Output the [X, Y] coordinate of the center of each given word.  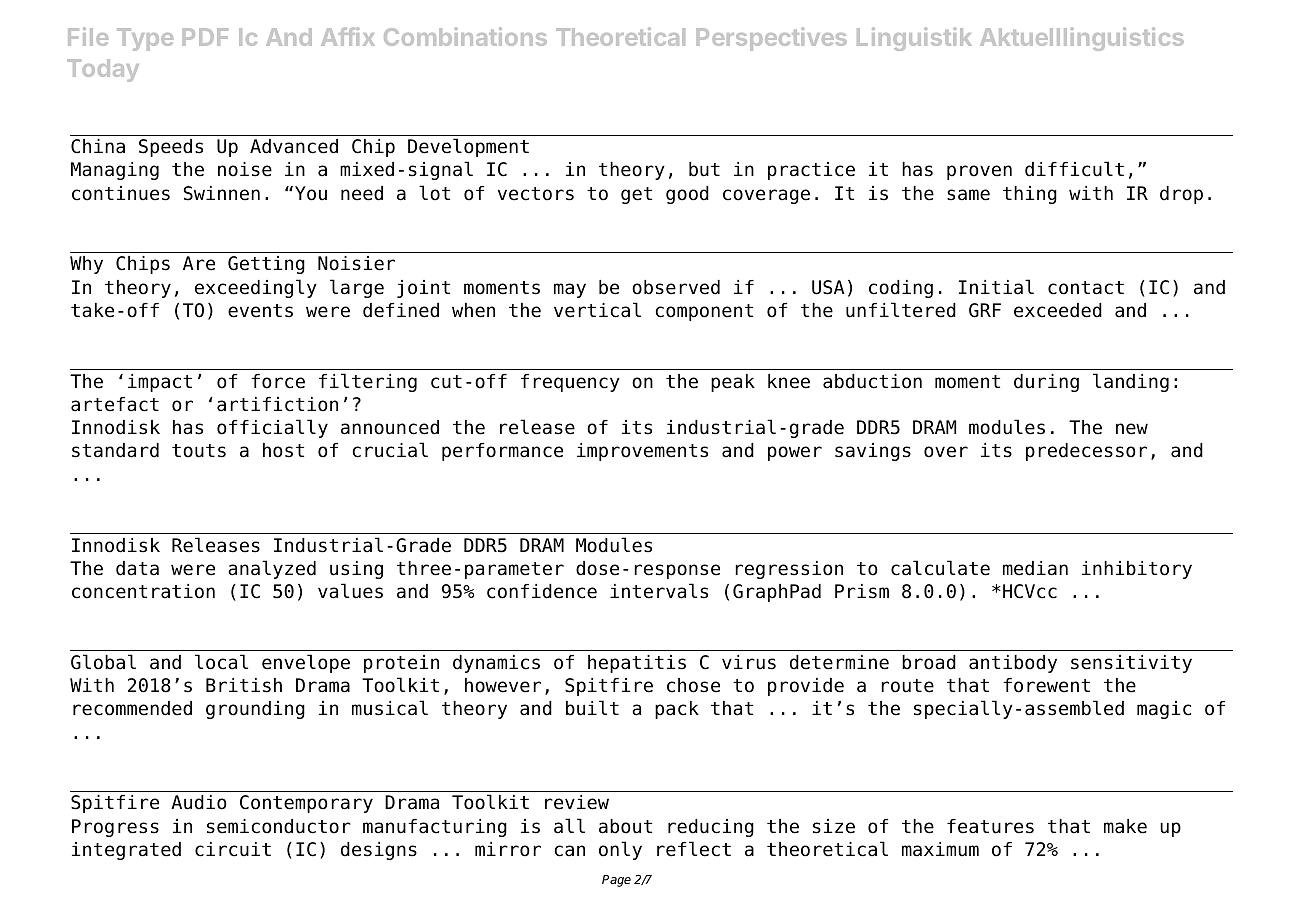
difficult [1074, 169]
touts [199, 451]
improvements [642, 452]
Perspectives [772, 39]
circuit [233, 849]
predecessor [1086, 452]
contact [1086, 288]
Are [199, 263]
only [620, 850]
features [990, 826]
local [221, 662]
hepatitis [637, 664]
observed [676, 287]
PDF [205, 37]
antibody [1013, 664]
